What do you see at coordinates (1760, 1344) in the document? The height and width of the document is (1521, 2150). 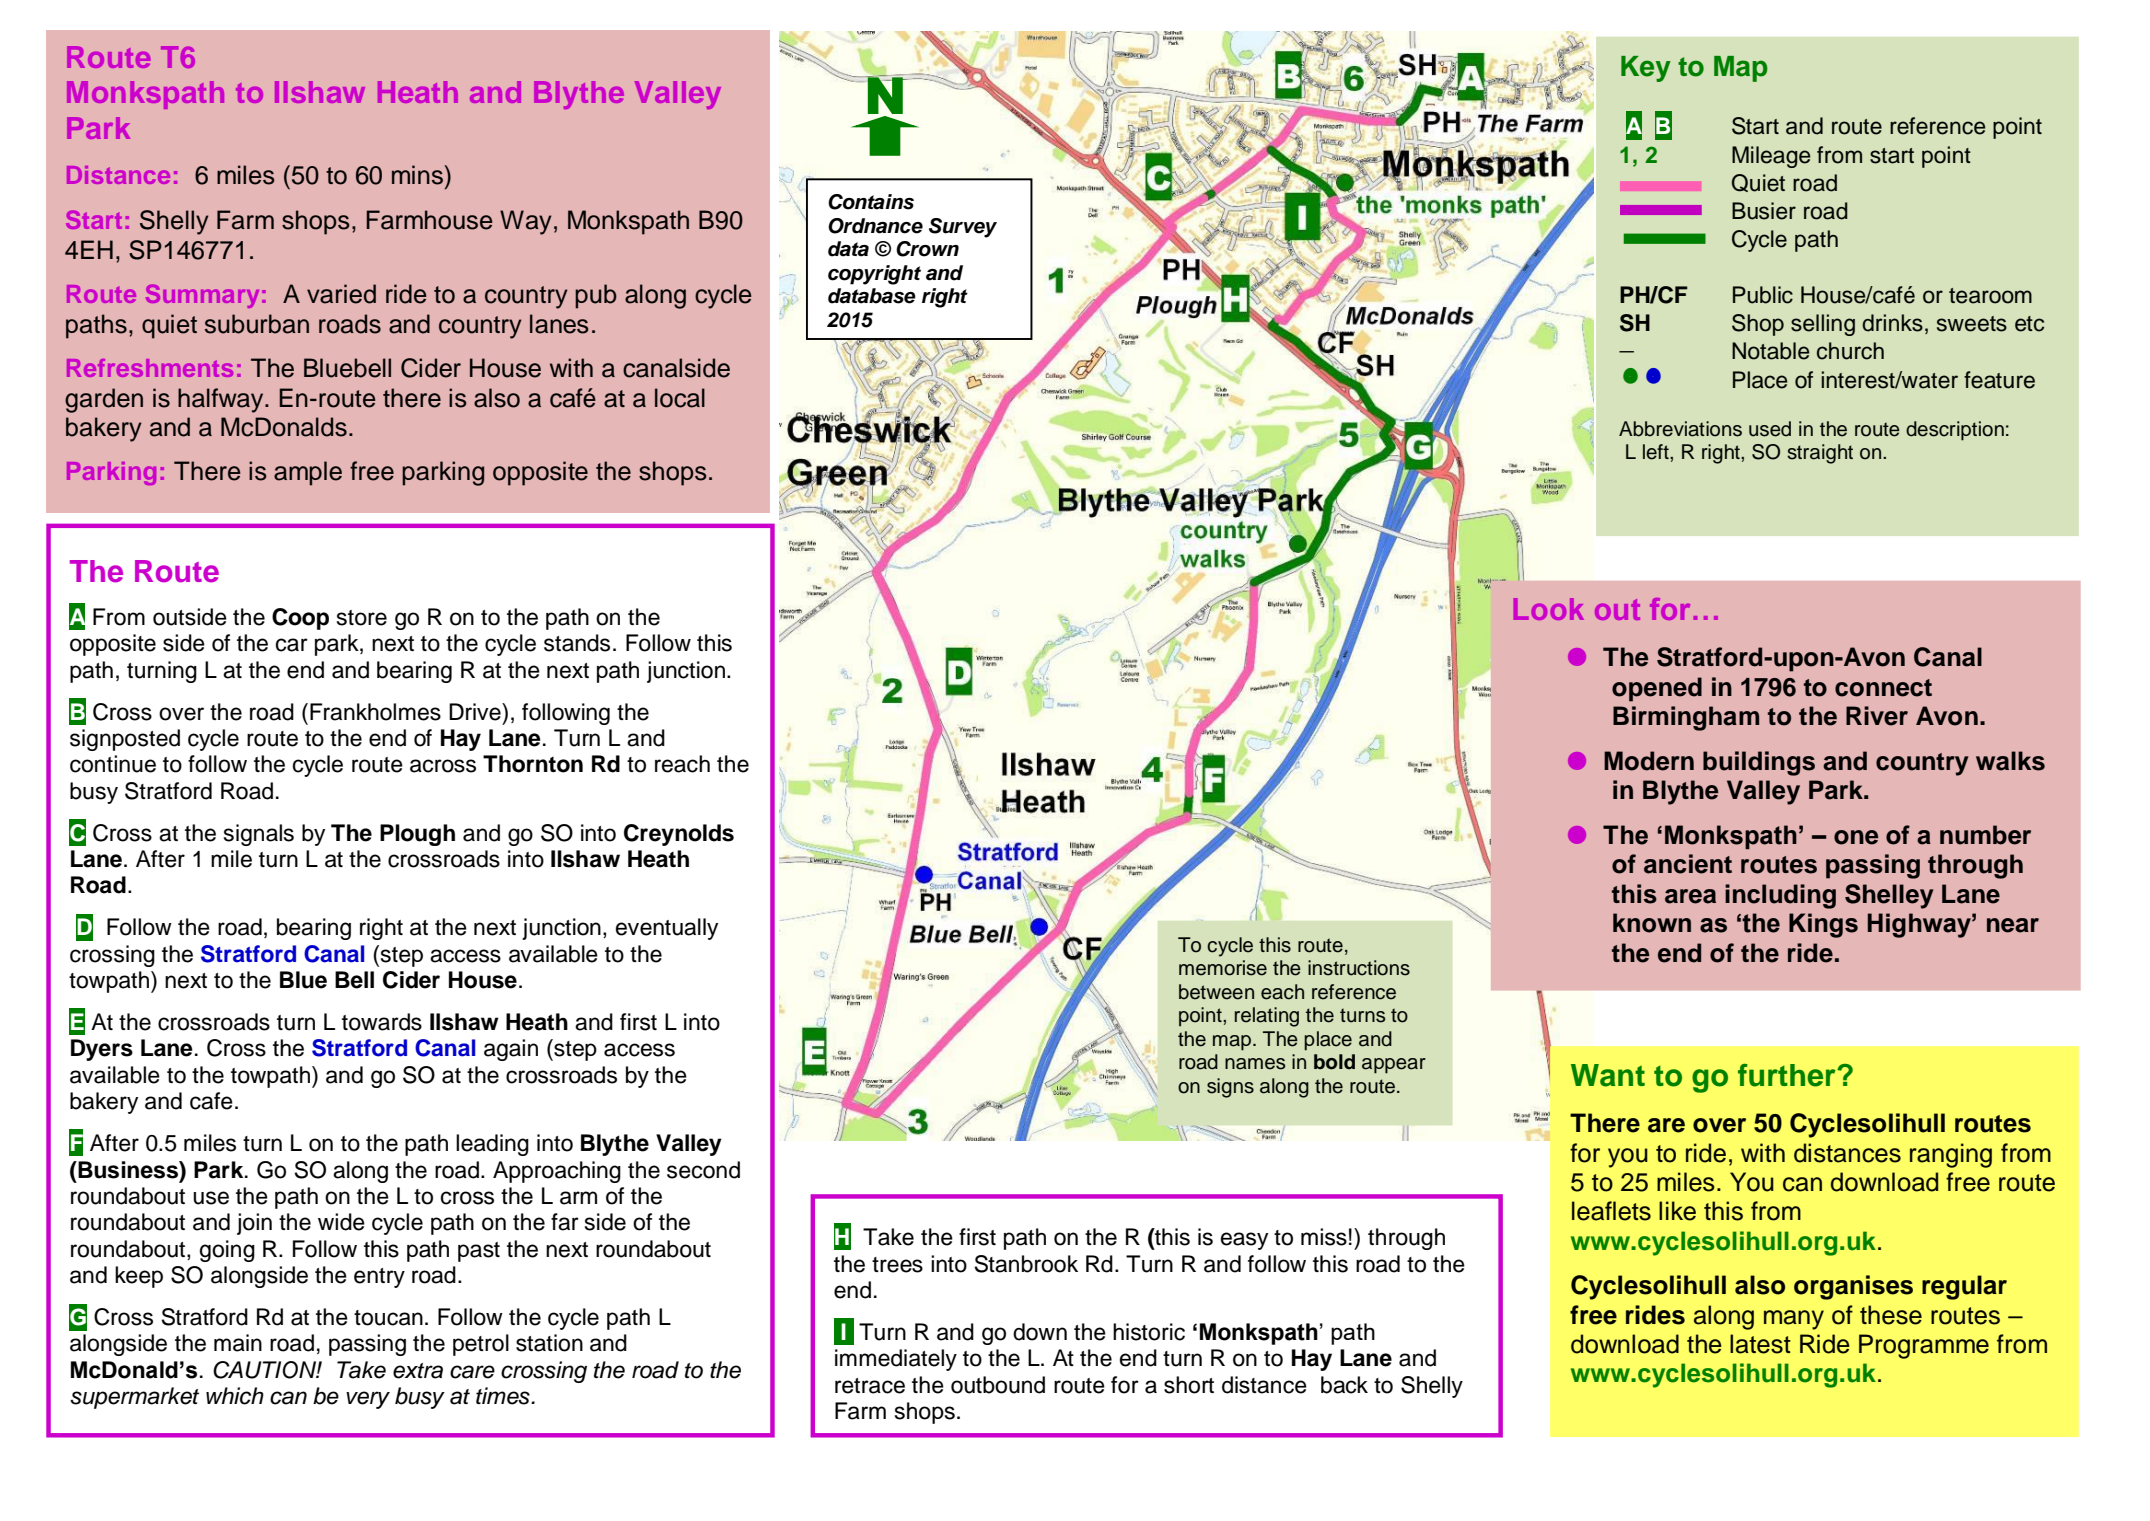 I see `latest` at bounding box center [1760, 1344].
